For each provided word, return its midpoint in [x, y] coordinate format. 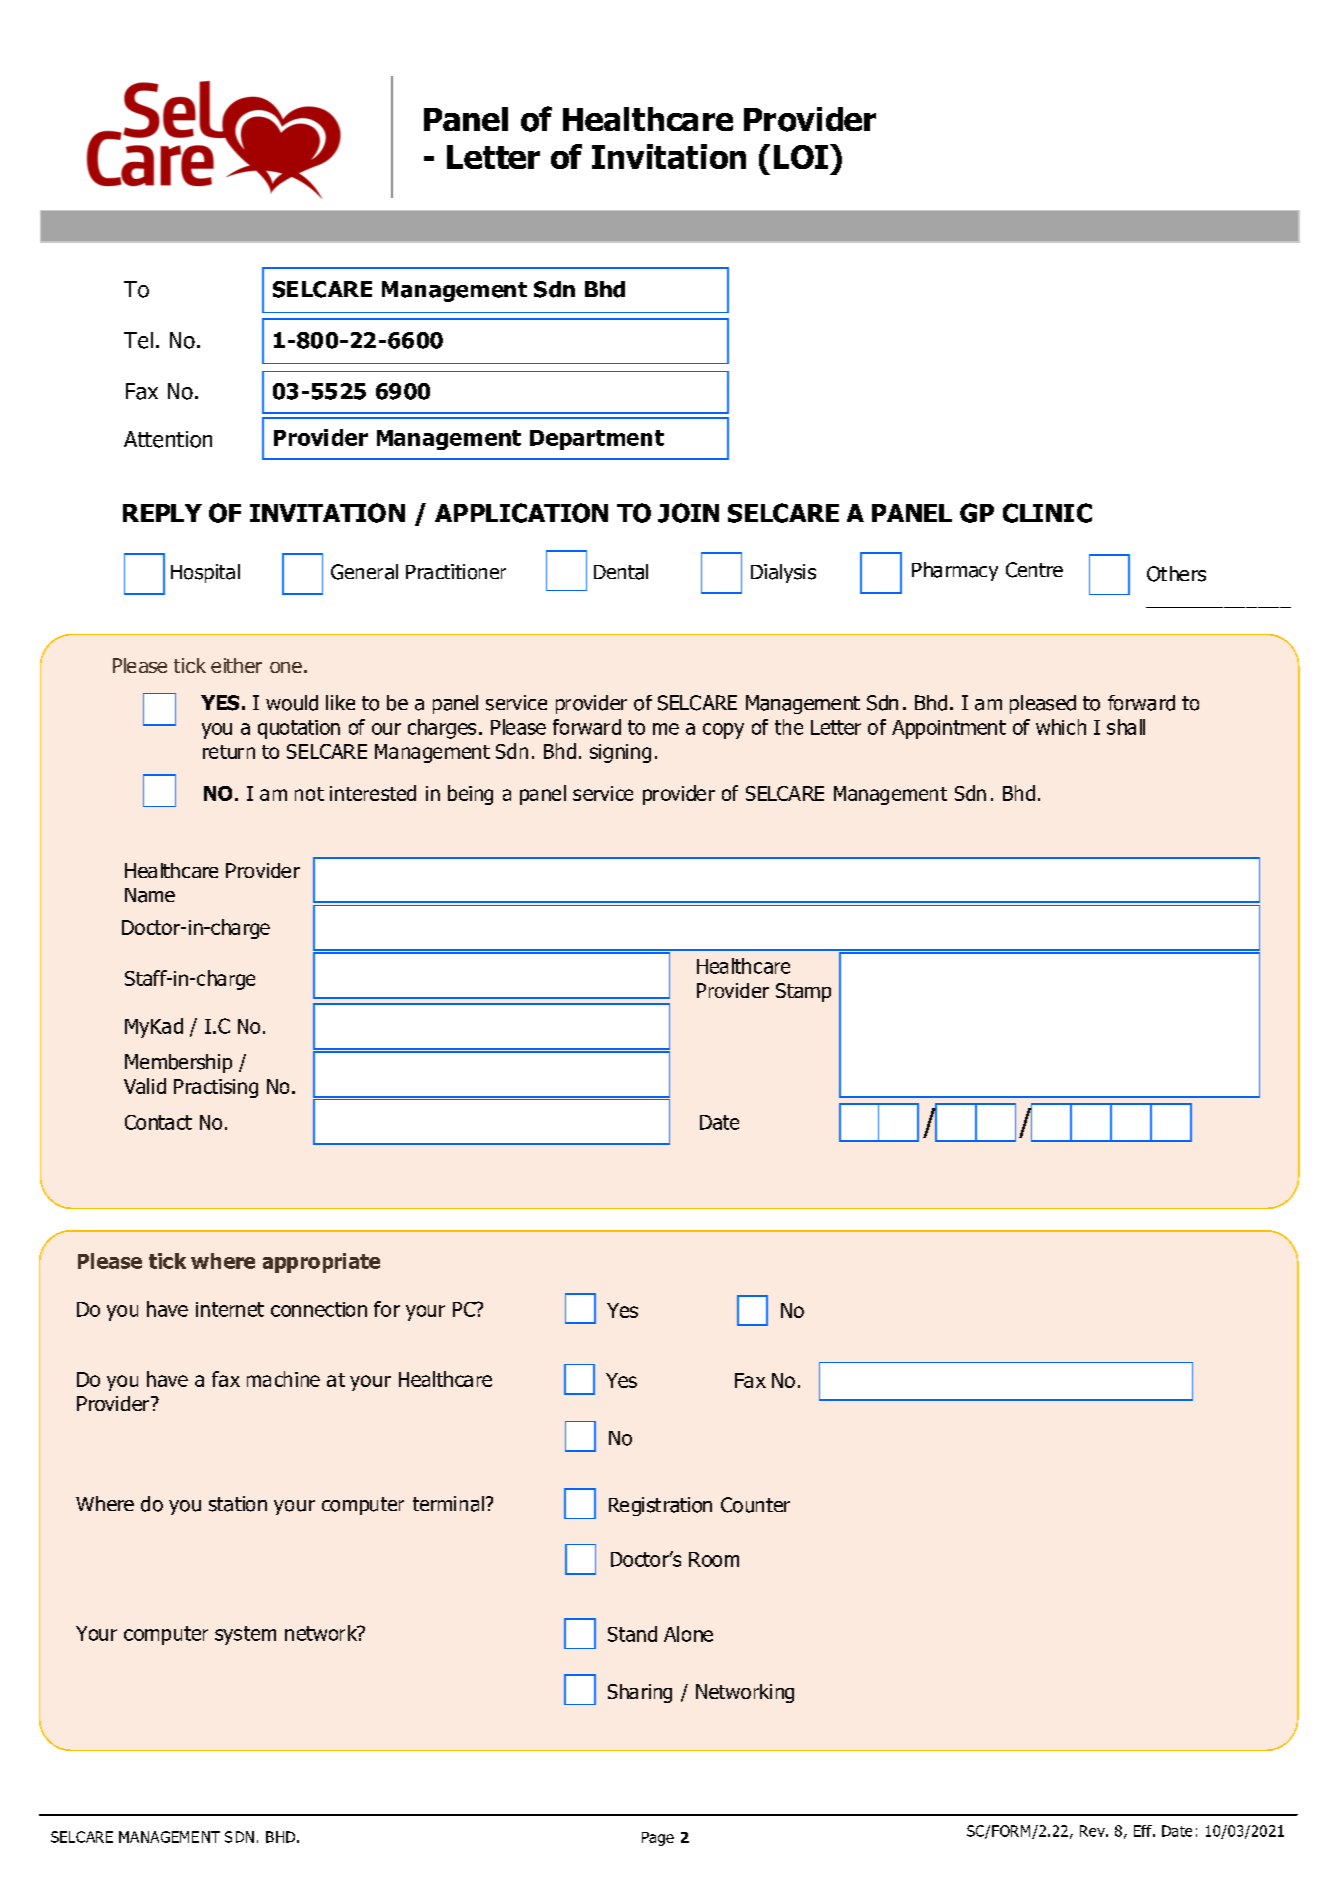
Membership [178, 1063]
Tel [138, 340]
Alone [688, 1634]
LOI [801, 157]
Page [658, 1839]
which [1061, 727]
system [245, 1635]
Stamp [803, 992]
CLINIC [1047, 513]
